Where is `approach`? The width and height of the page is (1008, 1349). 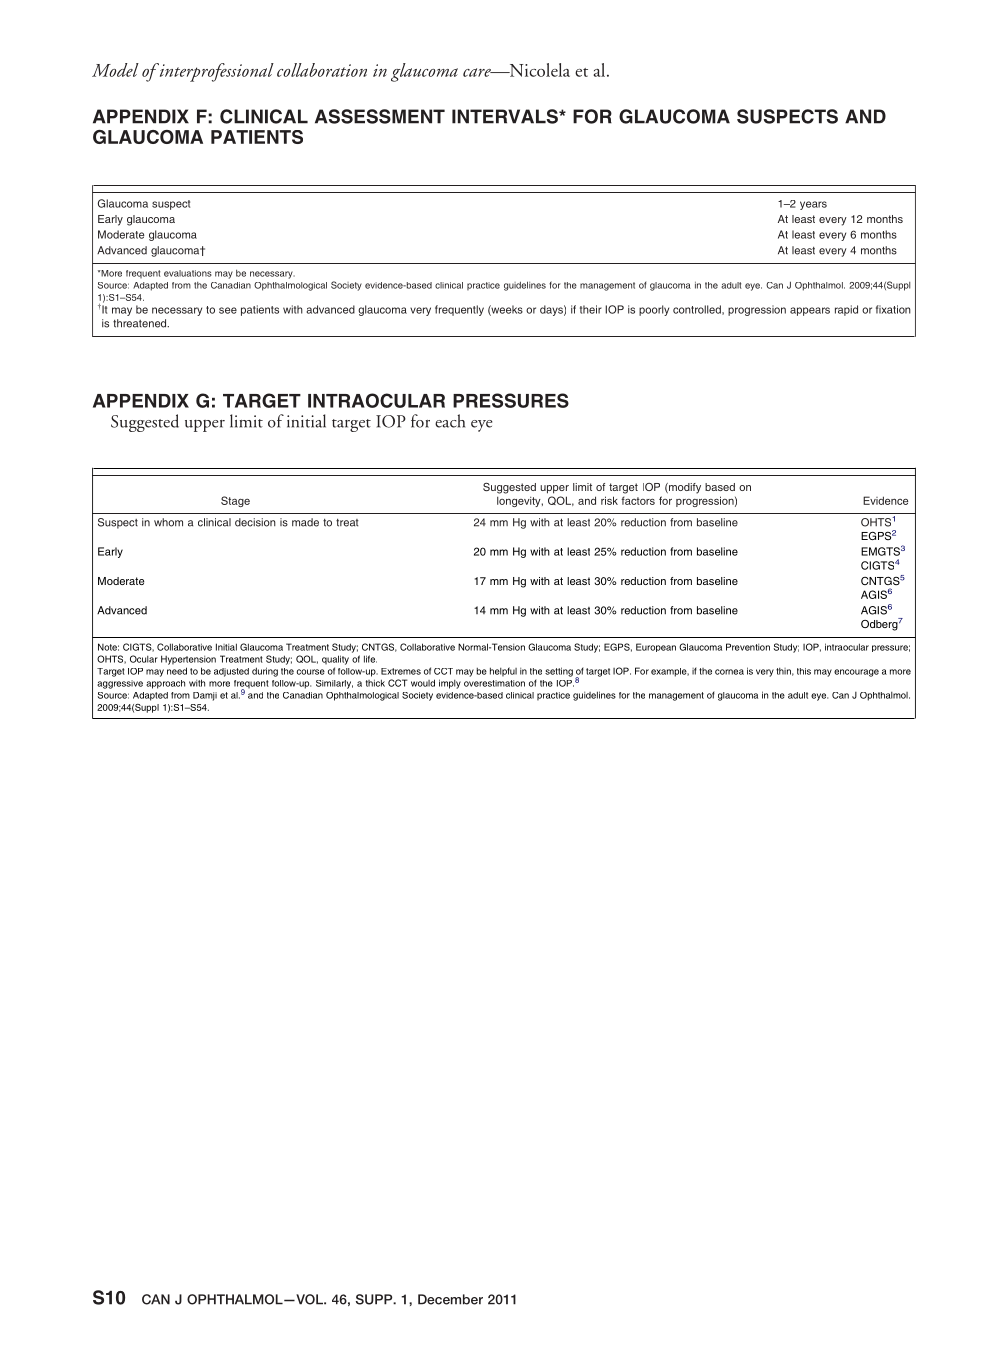 approach is located at coordinates (165, 684).
